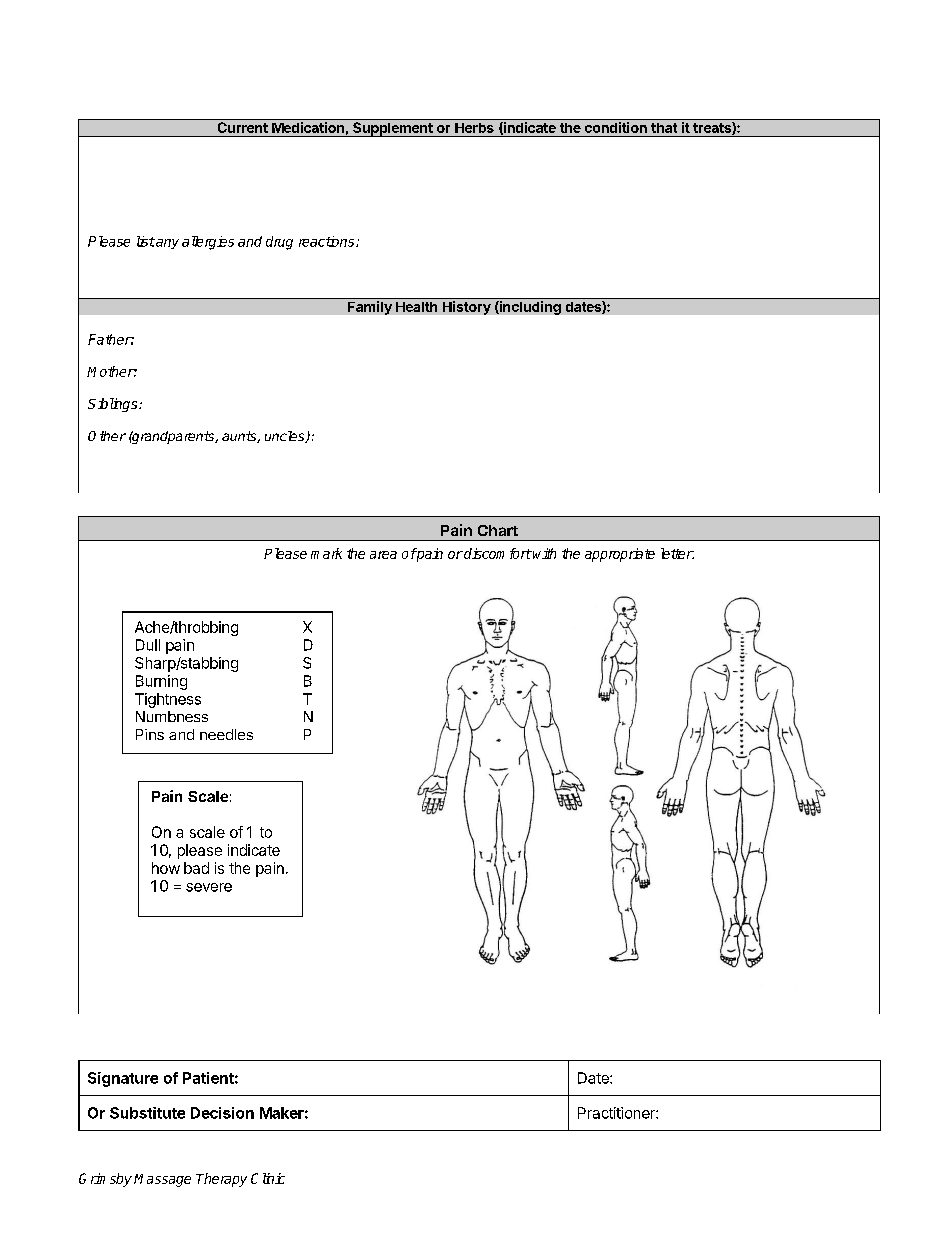 This screenshot has height=1233, width=952. Describe the element at coordinates (383, 555) in the screenshot. I see `area` at that location.
